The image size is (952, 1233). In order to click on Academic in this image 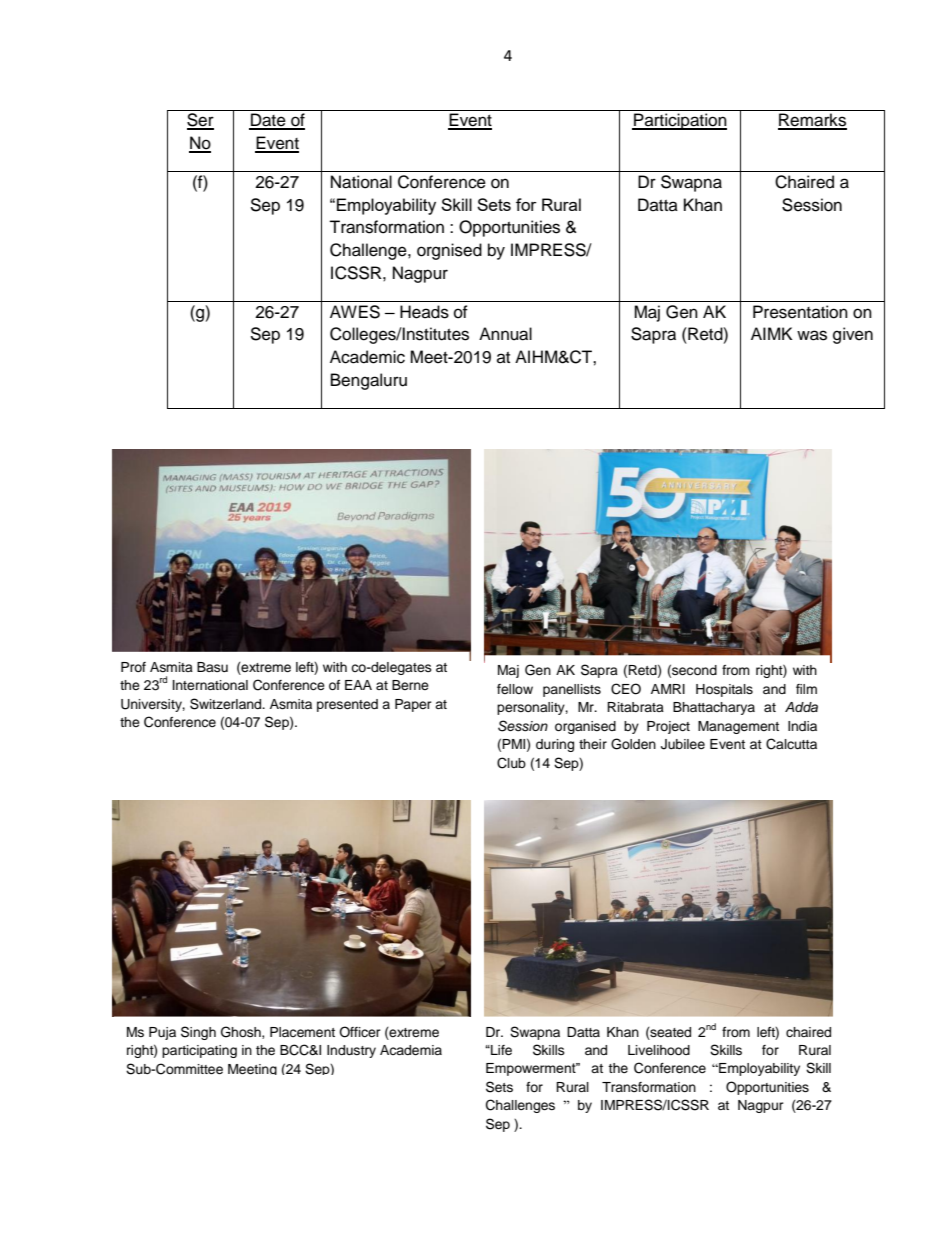, I will do `click(367, 357)`.
